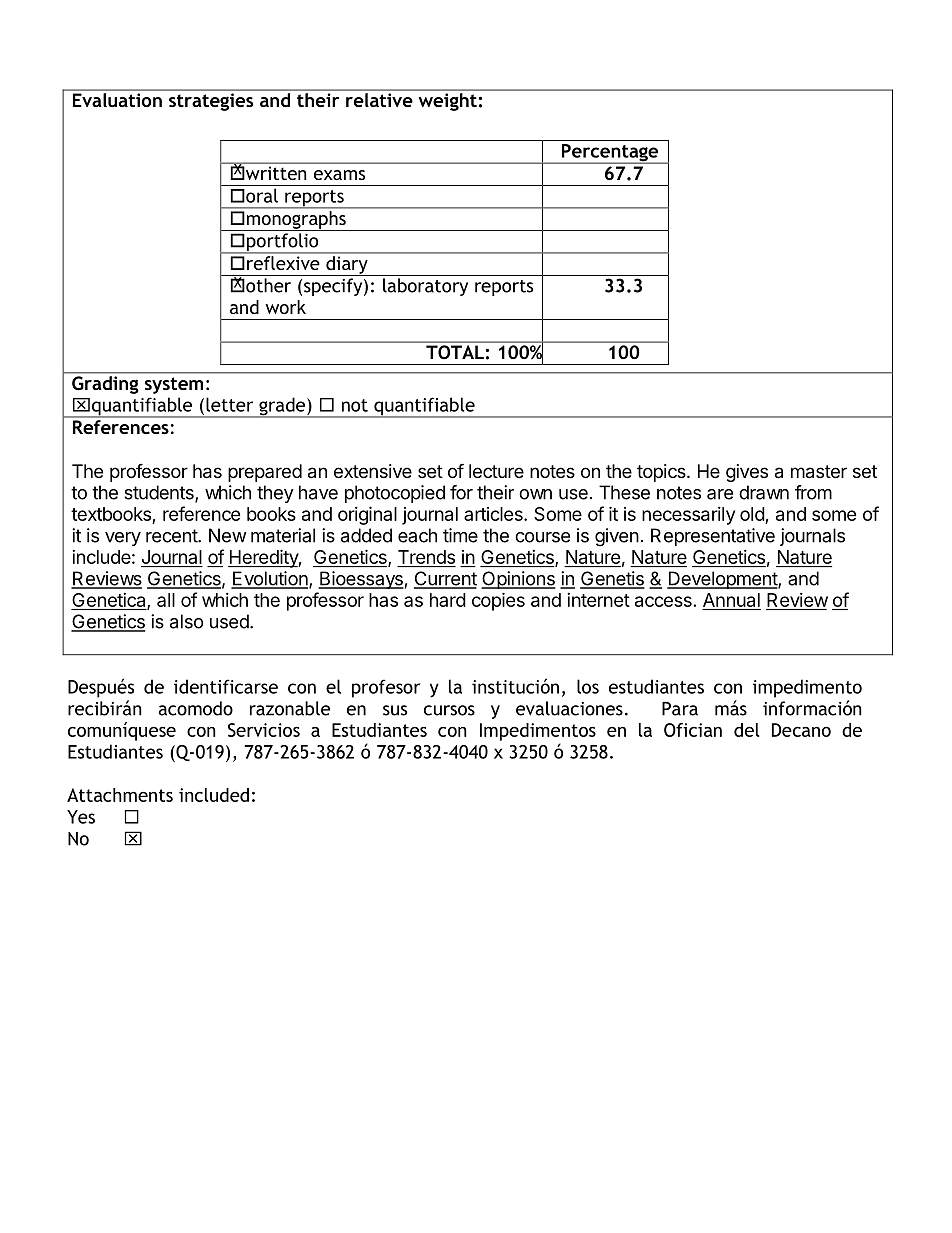 The width and height of the screenshot is (952, 1233). I want to click on also, so click(186, 621).
